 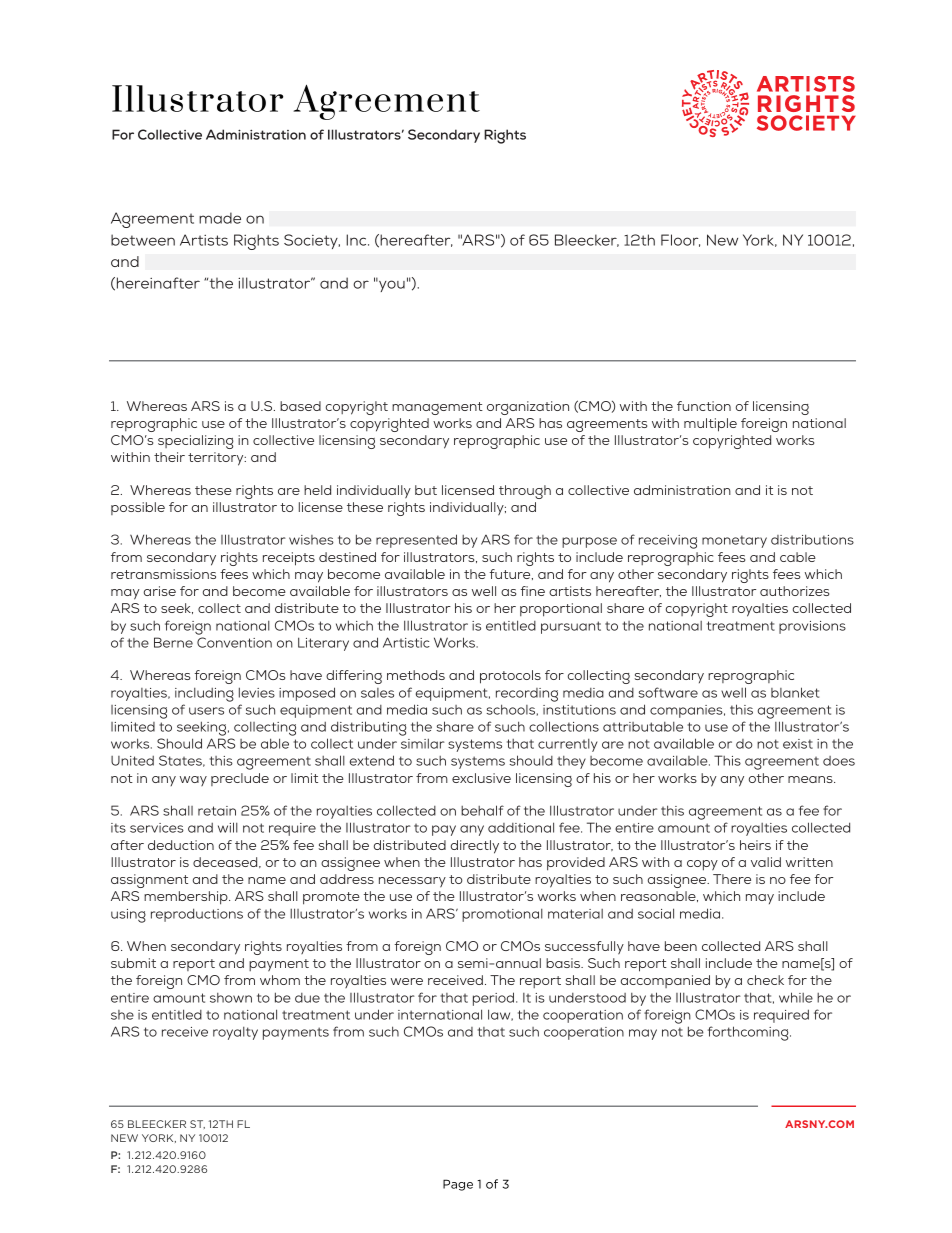 I want to click on royalty, so click(x=235, y=1033).
